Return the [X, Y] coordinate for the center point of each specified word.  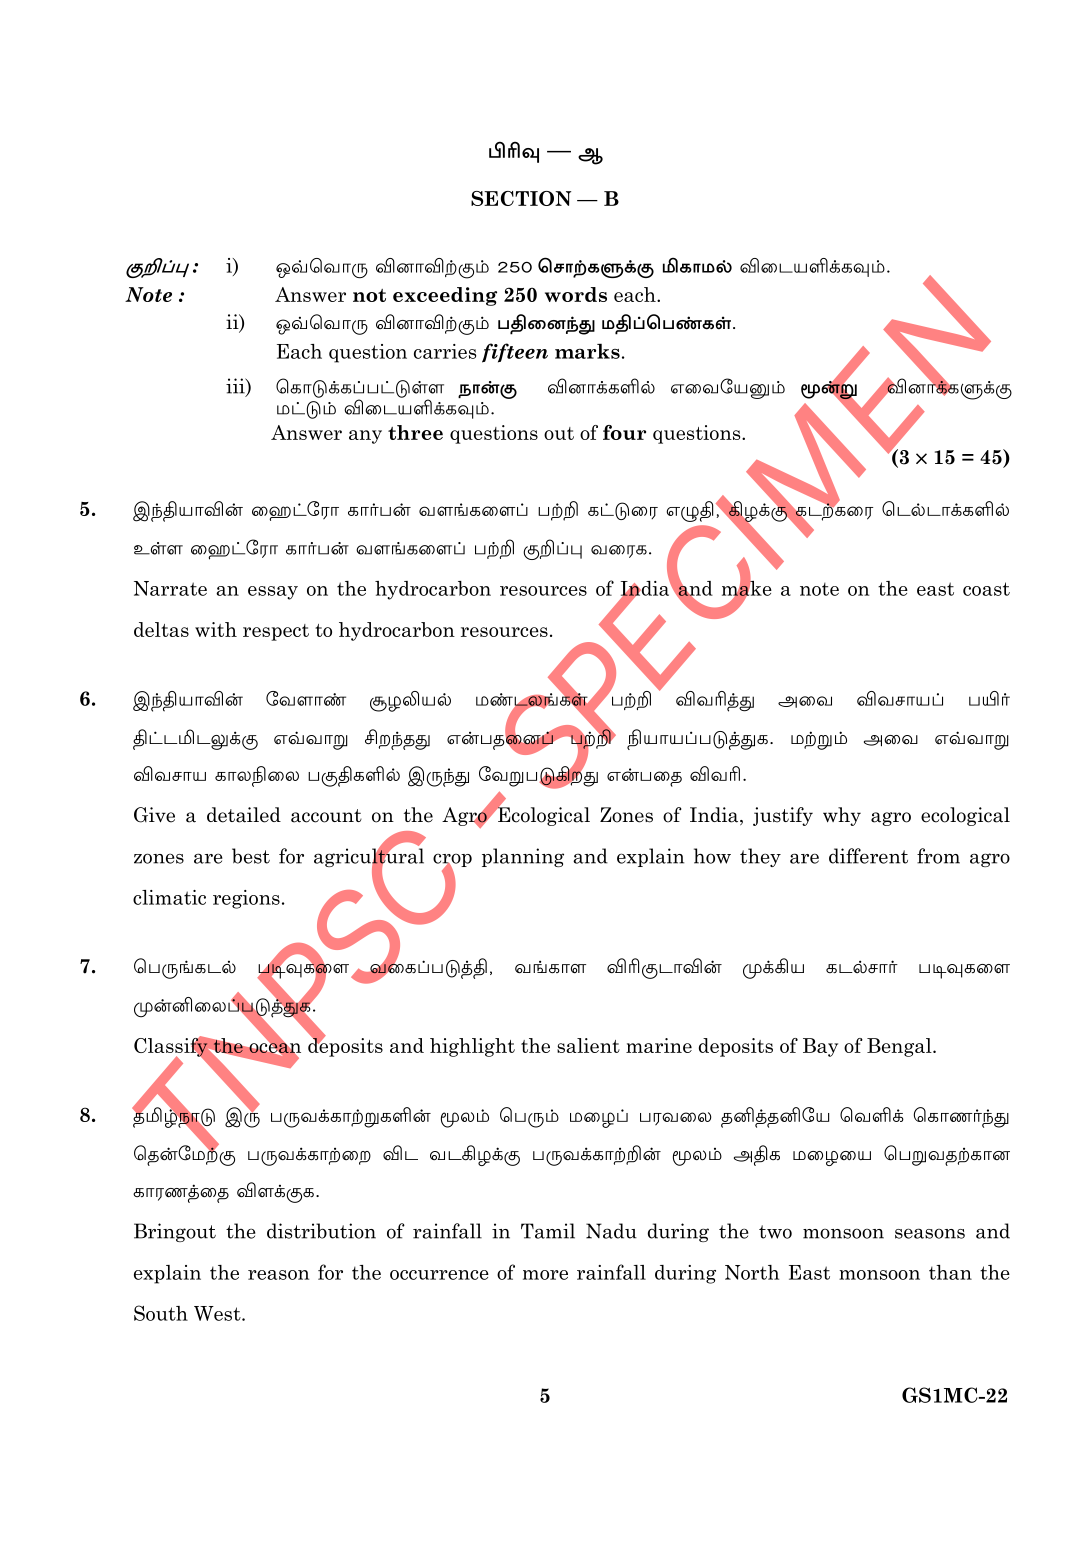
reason [278, 1275]
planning [523, 857]
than [950, 1272]
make [747, 588]
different [868, 856]
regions [246, 899]
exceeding [445, 296]
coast [986, 589]
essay [273, 593]
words [576, 294]
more [545, 1275]
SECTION [521, 198]
